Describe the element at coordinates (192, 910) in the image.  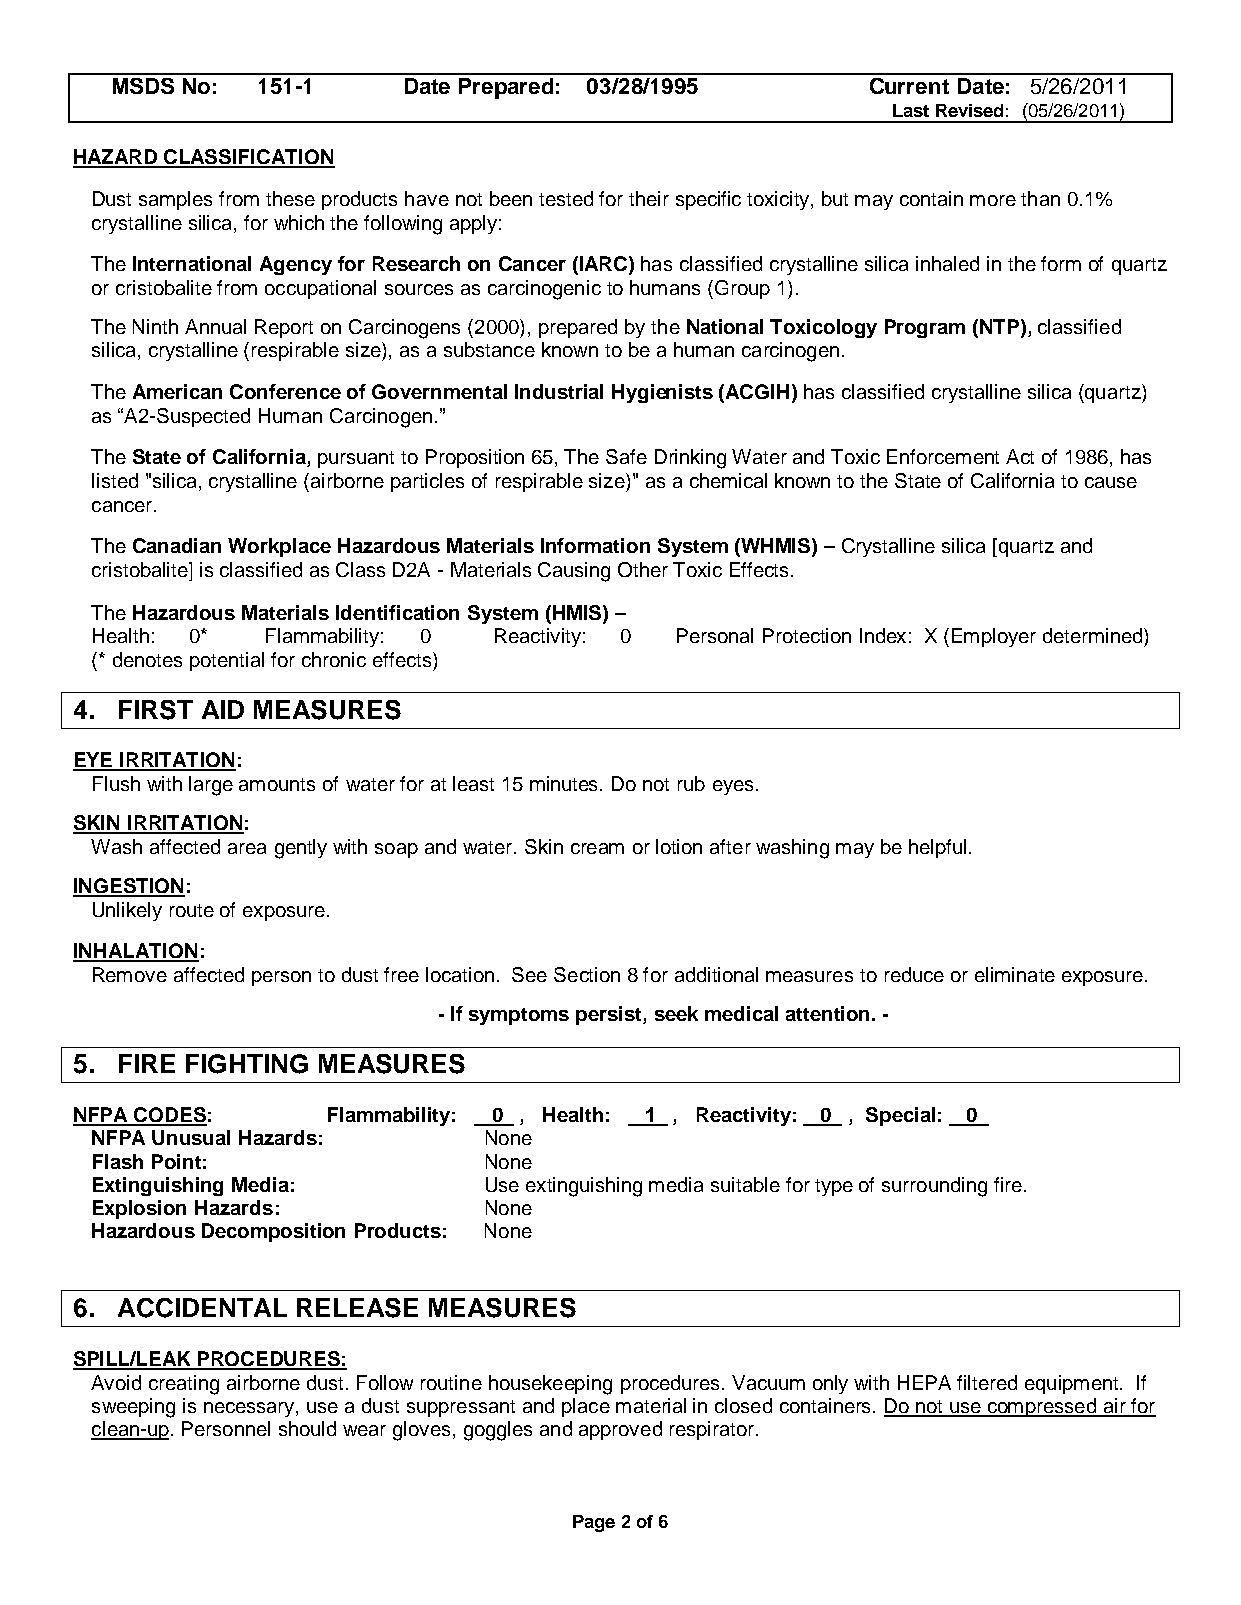
I see `route` at that location.
